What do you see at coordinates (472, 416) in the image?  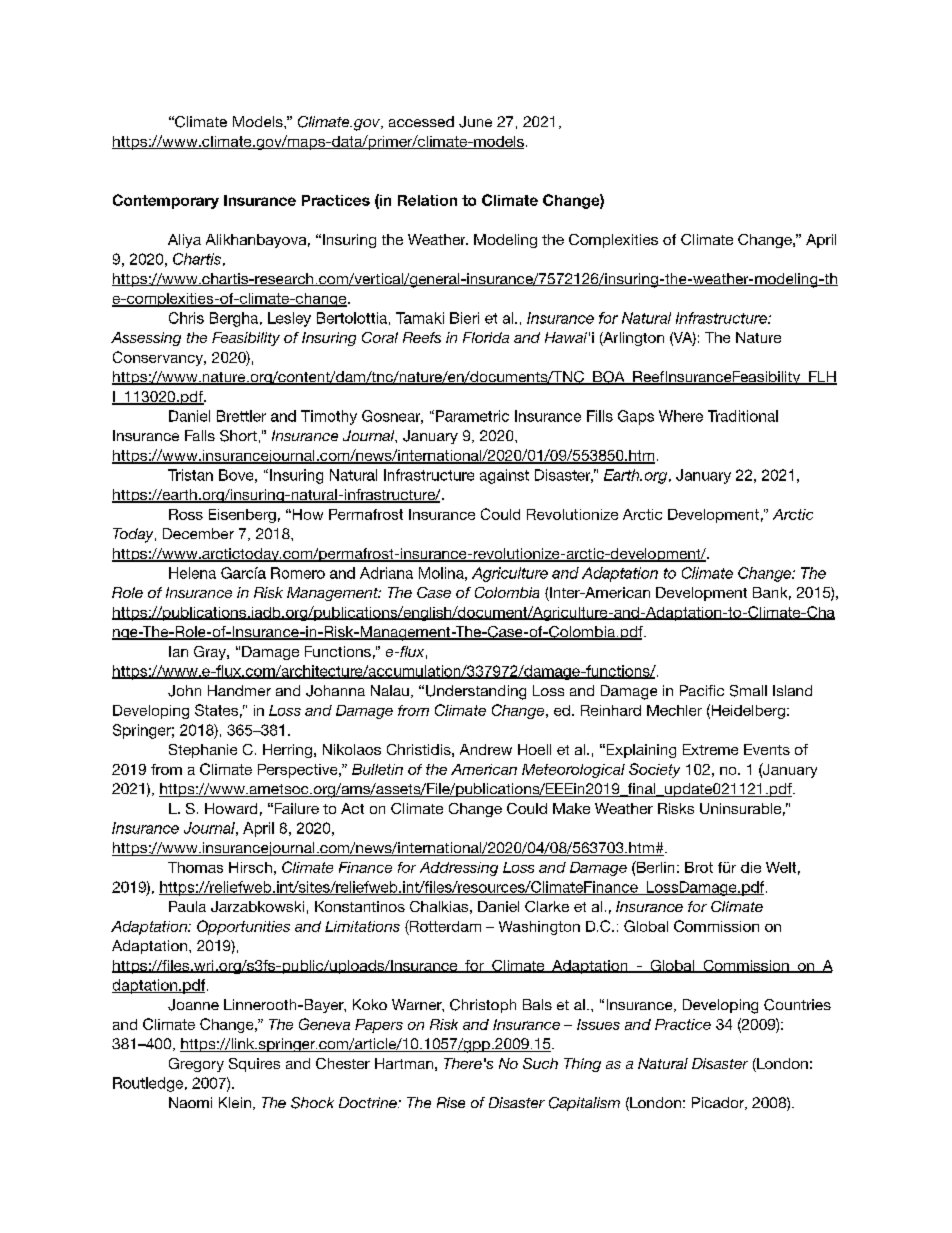 I see `Parametric` at bounding box center [472, 416].
